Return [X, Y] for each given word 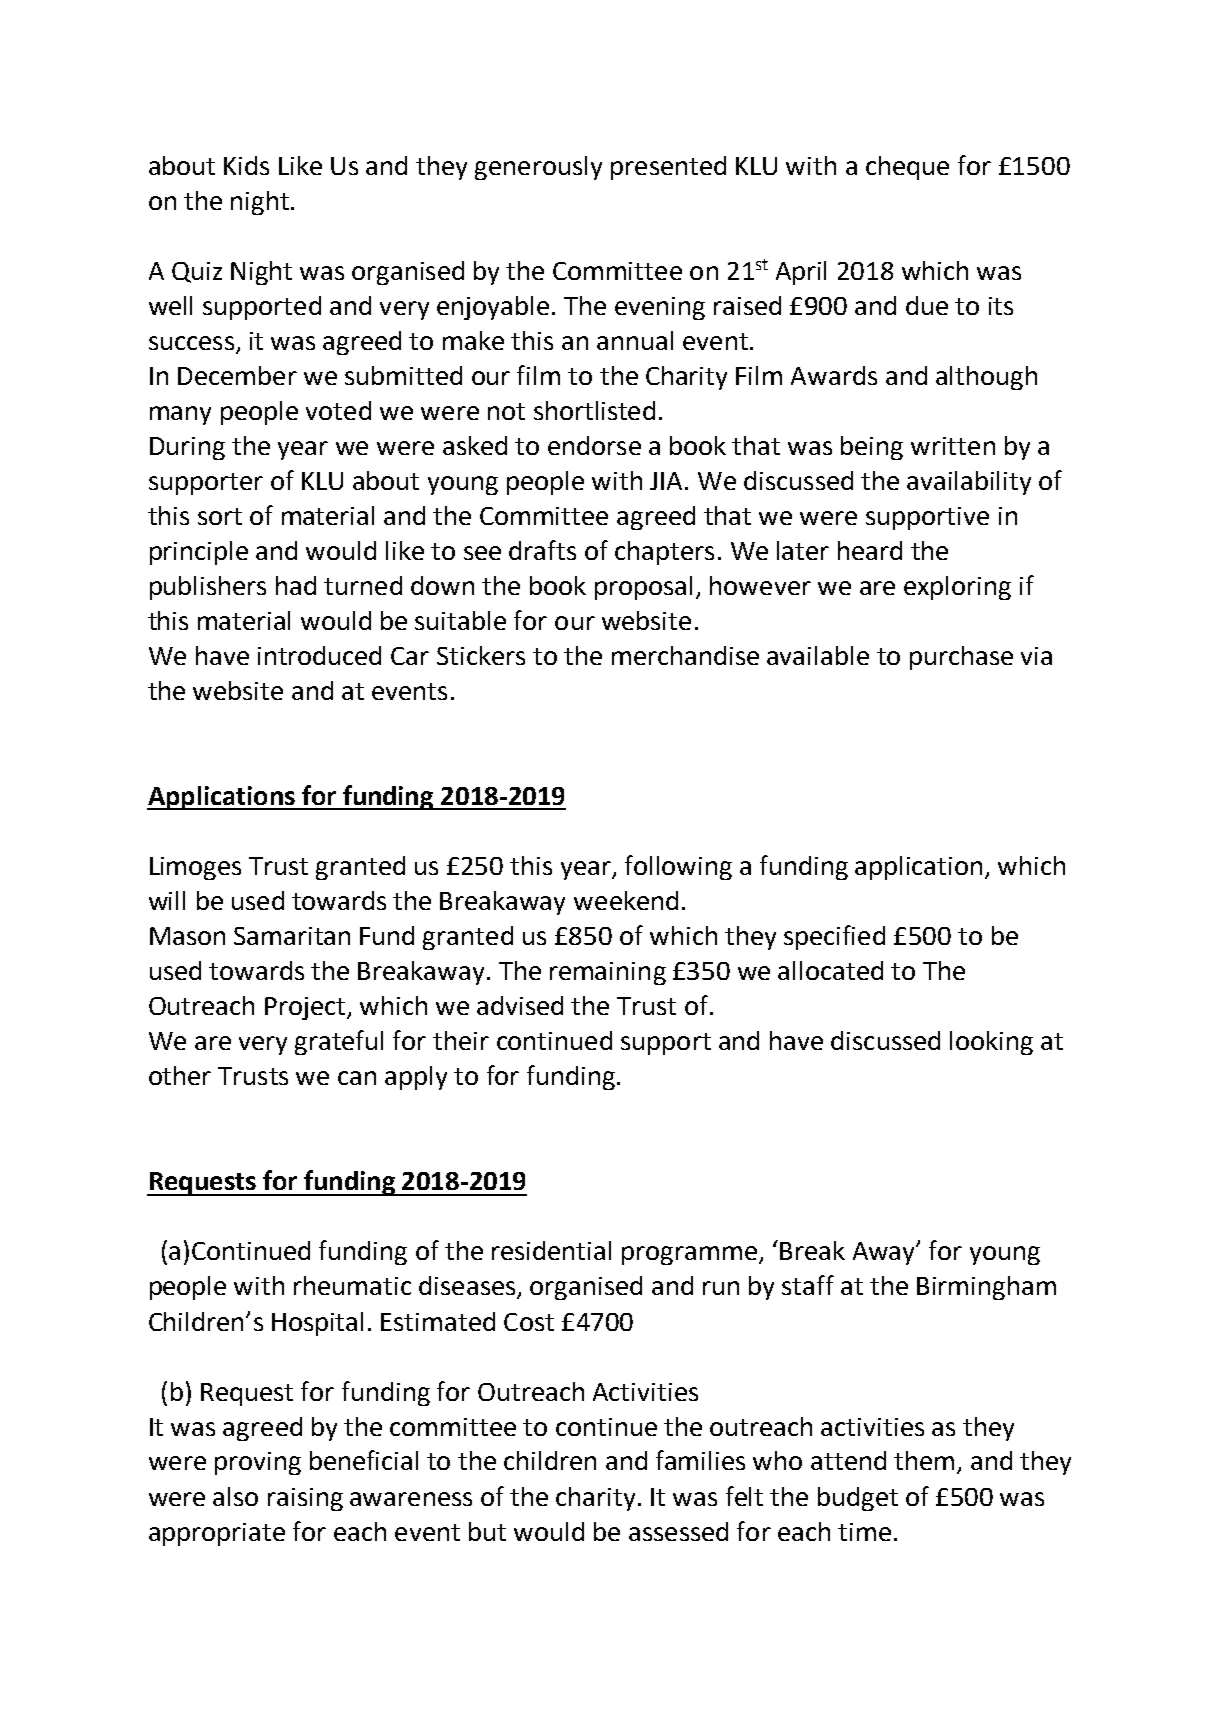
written [953, 446]
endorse [594, 445]
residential [551, 1250]
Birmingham [986, 1288]
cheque [907, 168]
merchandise [685, 655]
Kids [246, 165]
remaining [608, 973]
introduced [319, 655]
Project [305, 1008]
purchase [961, 658]
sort [220, 516]
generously [538, 168]
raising [305, 1499]
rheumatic [352, 1285]
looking [991, 1043]
